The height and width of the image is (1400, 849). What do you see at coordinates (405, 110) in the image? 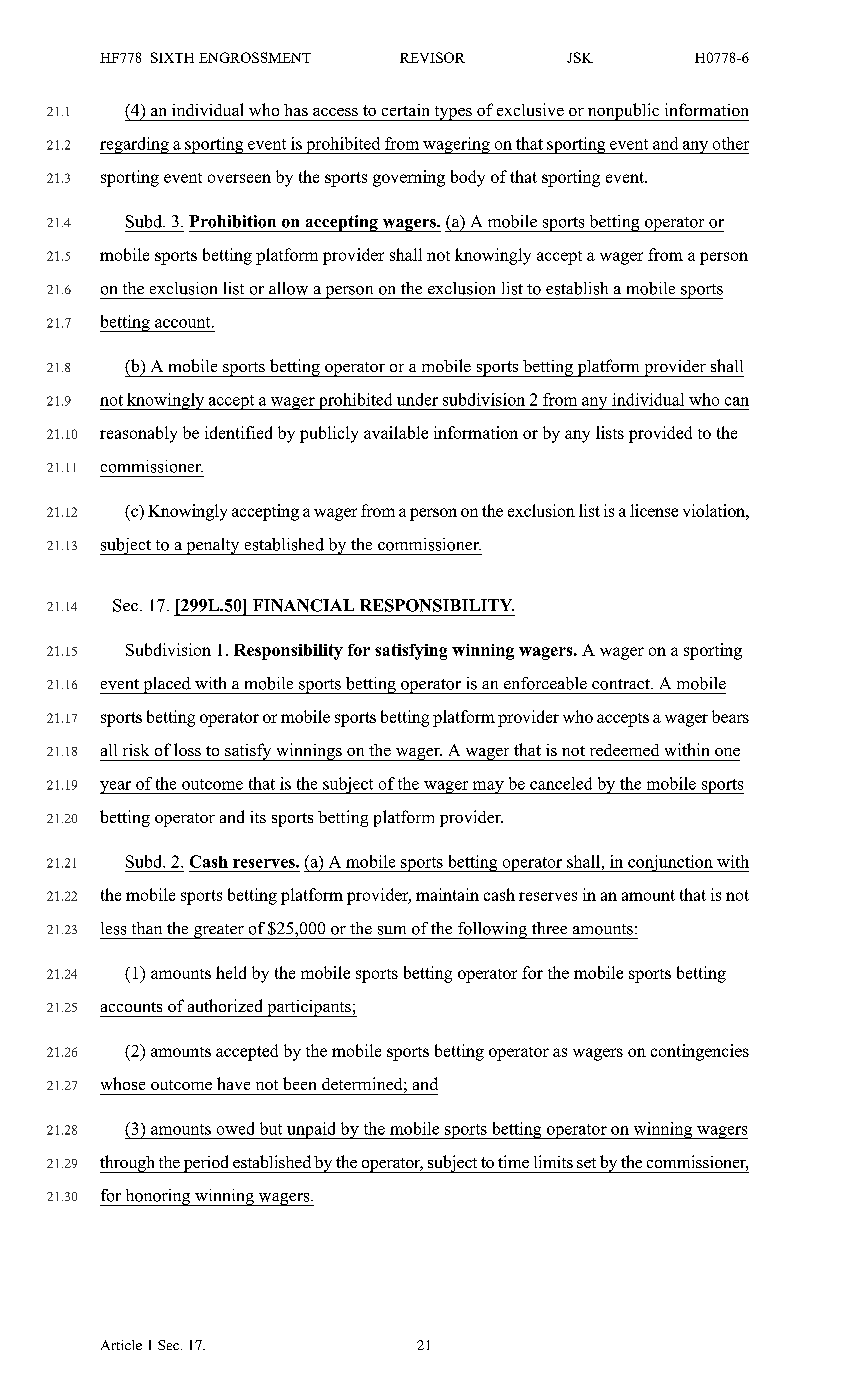
I see `certain` at bounding box center [405, 110].
